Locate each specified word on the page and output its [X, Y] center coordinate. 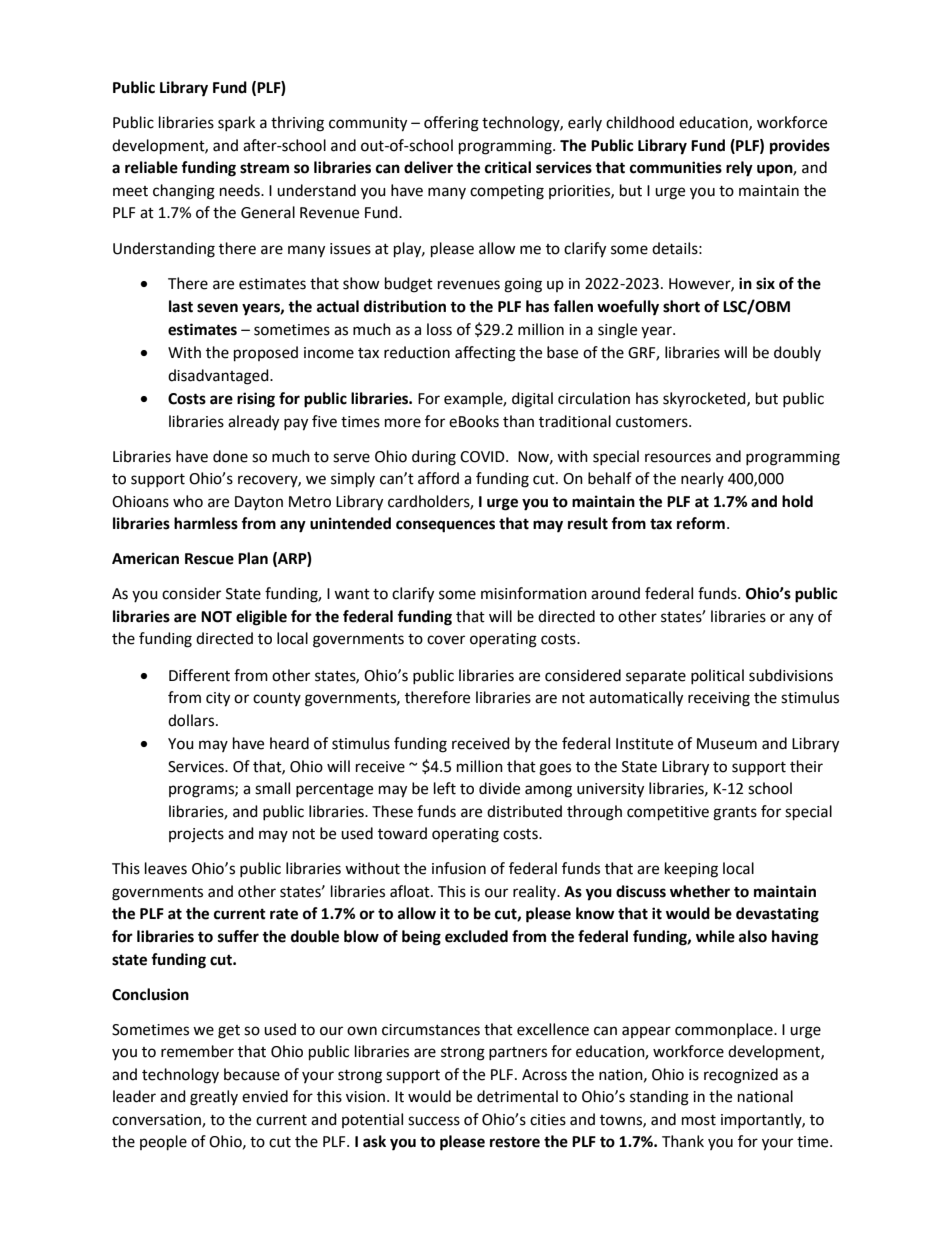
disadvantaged [219, 377]
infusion [459, 868]
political [717, 676]
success [434, 1121]
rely [739, 169]
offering [451, 124]
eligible [261, 618]
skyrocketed [705, 399]
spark [236, 123]
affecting [485, 354]
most [699, 1120]
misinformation [534, 593]
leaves [166, 868]
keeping [691, 870]
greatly [214, 1098]
